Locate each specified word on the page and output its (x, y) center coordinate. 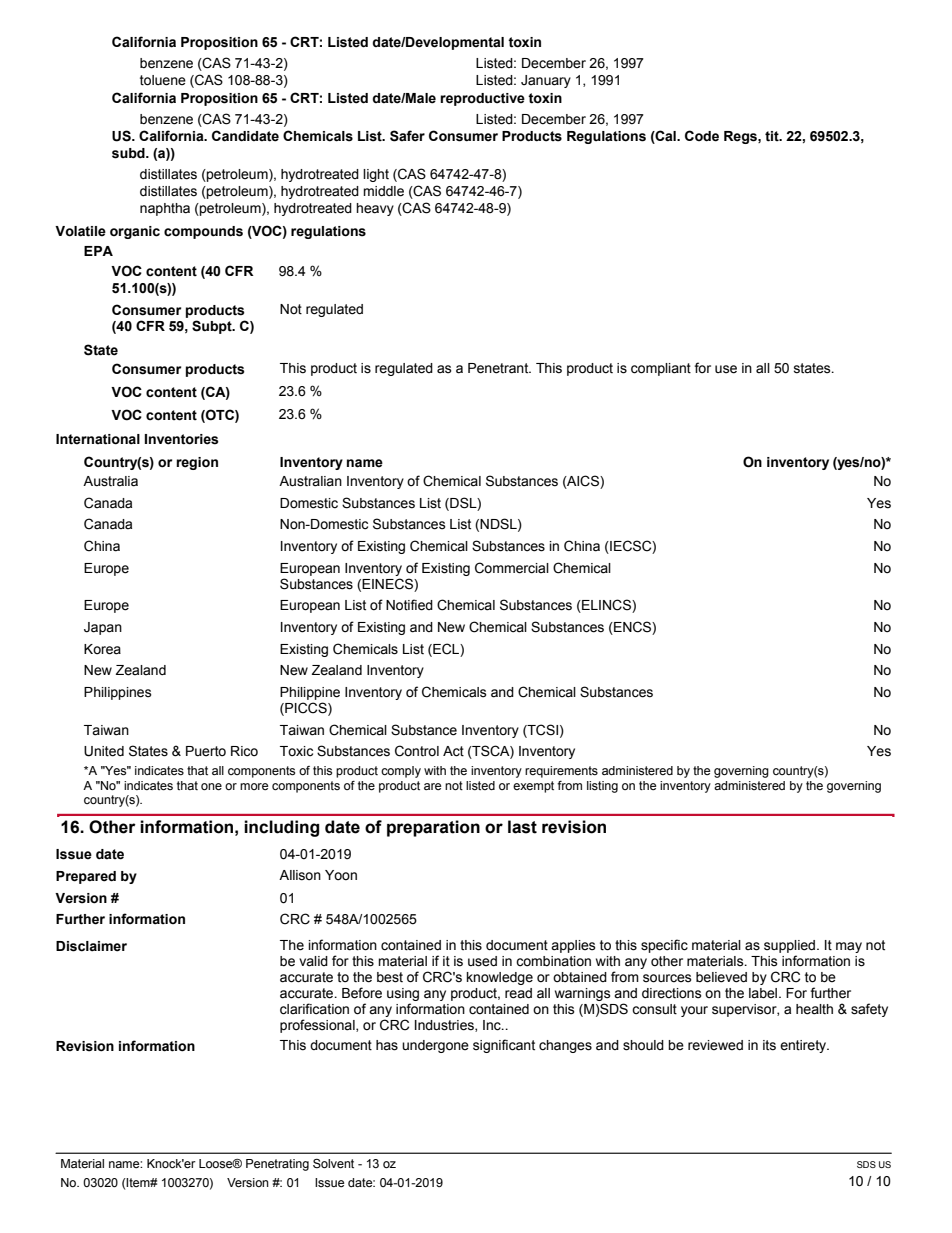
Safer (407, 136)
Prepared (86, 877)
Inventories (182, 439)
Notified (409, 605)
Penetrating (277, 1165)
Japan (103, 628)
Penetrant (499, 368)
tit (773, 136)
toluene (163, 80)
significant (504, 1046)
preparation (433, 828)
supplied (791, 948)
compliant (661, 369)
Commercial (512, 568)
